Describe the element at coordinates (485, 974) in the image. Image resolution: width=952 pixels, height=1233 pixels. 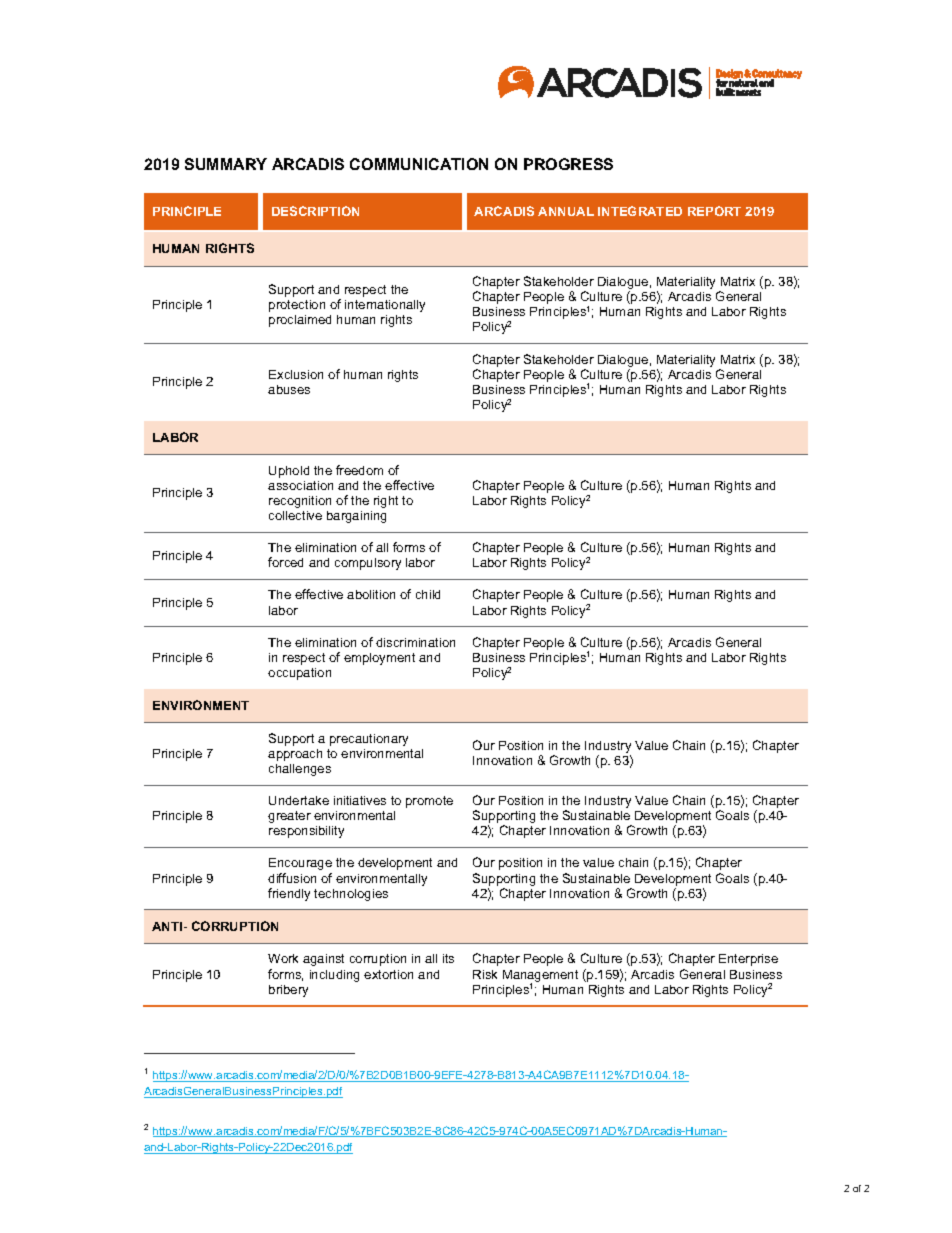
I see `Risk` at that location.
